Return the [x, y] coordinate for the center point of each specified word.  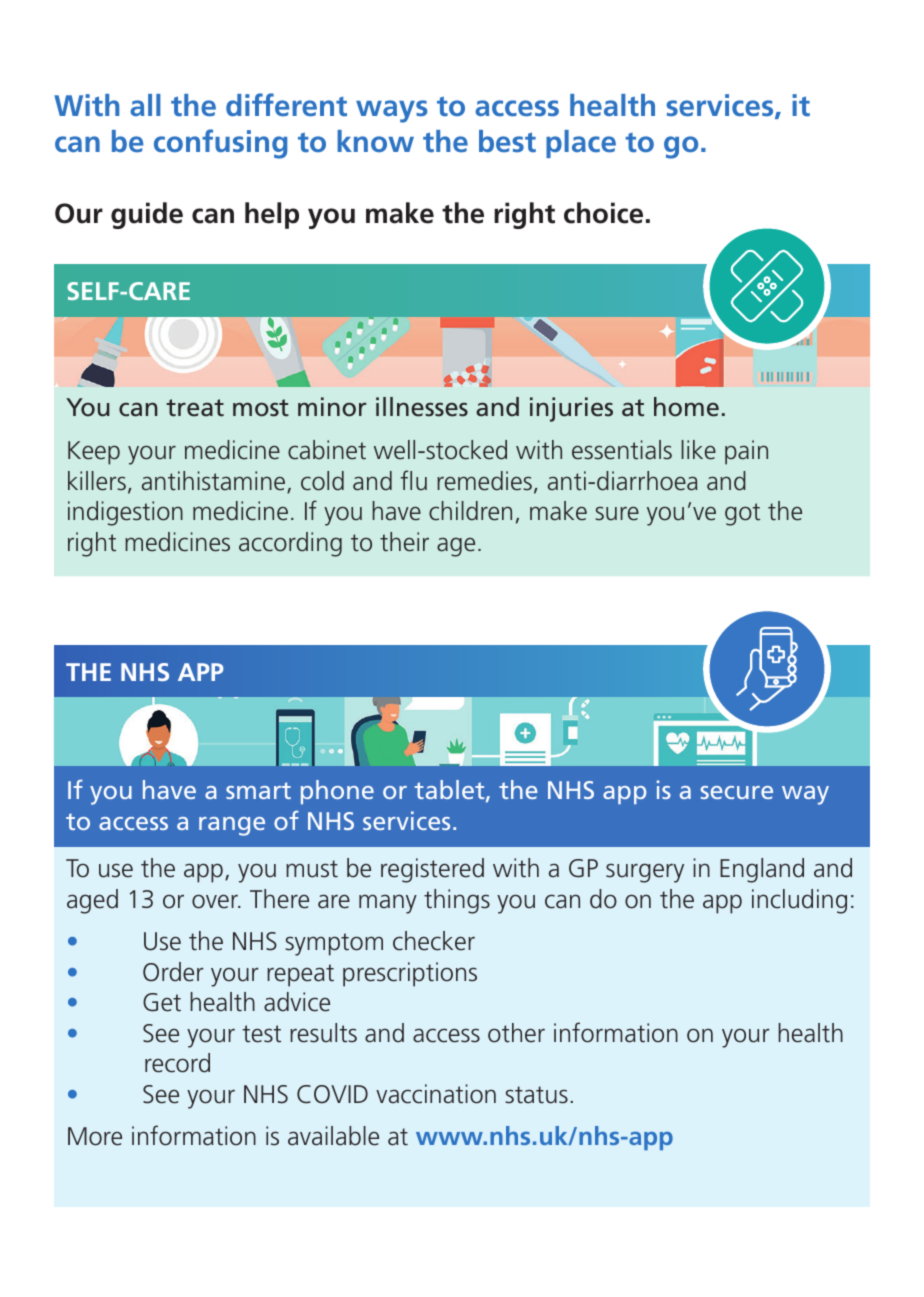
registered [432, 870]
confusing [220, 144]
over [216, 901]
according [290, 544]
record [177, 1063]
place [581, 144]
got [742, 514]
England [762, 870]
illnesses [422, 407]
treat [195, 408]
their [404, 542]
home [686, 407]
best [507, 141]
